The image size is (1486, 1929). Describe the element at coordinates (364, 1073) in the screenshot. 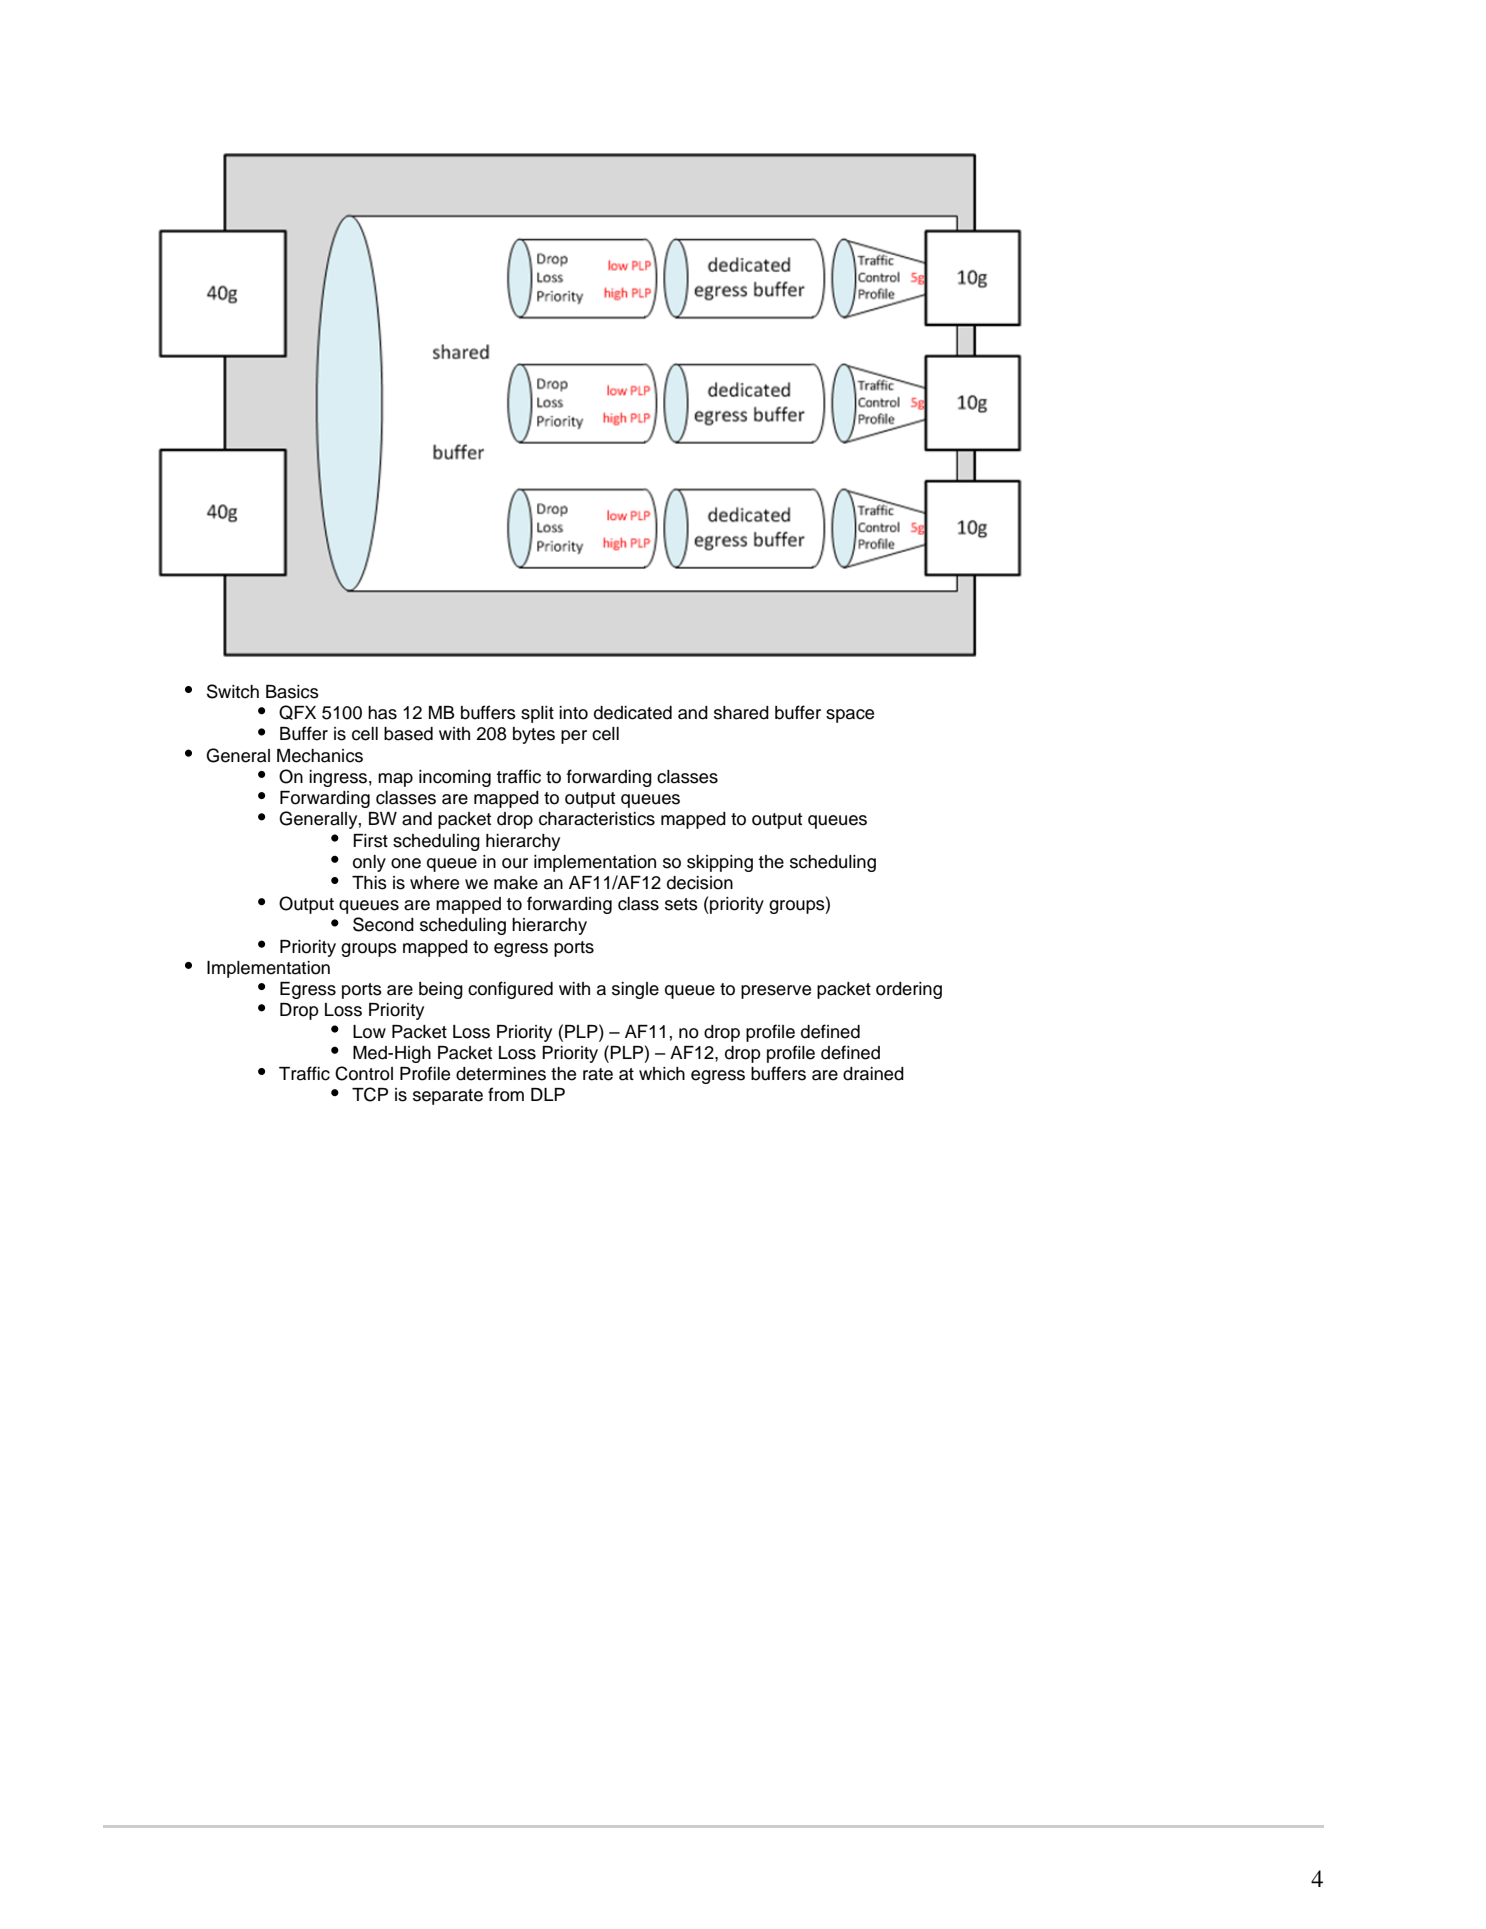

I see `Control` at that location.
